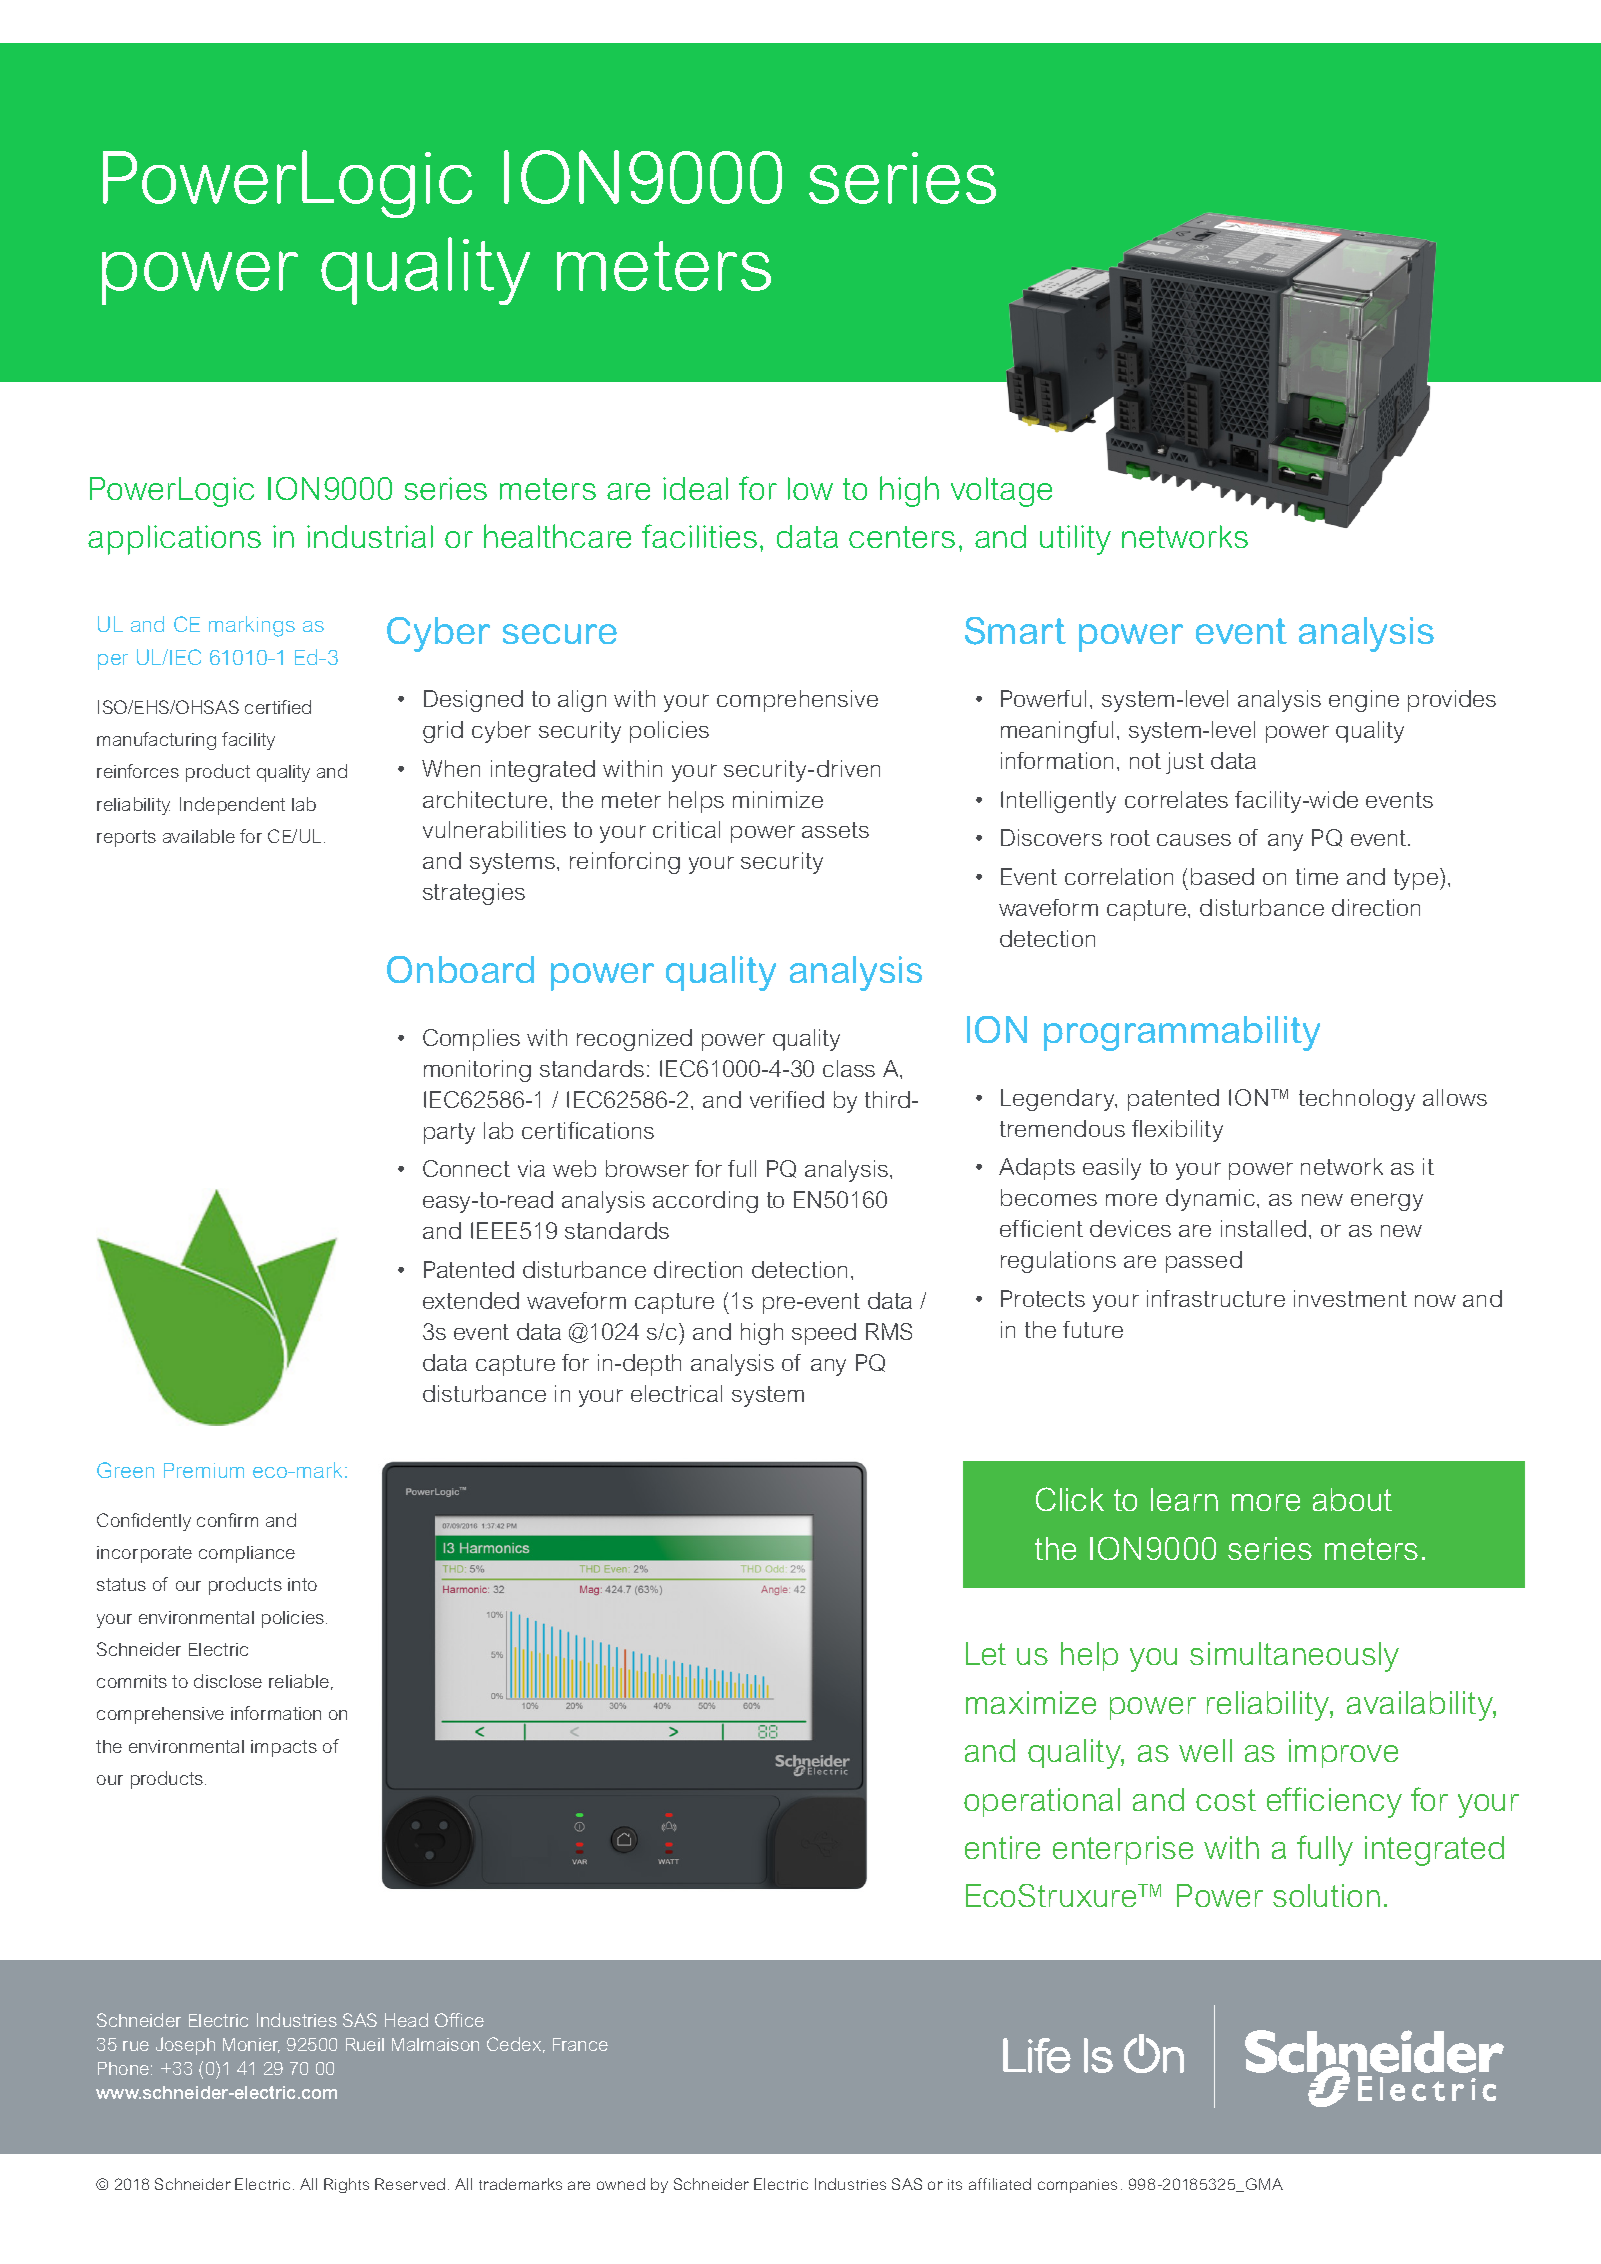 The width and height of the screenshot is (1601, 2264). I want to click on investment, so click(1350, 1298).
